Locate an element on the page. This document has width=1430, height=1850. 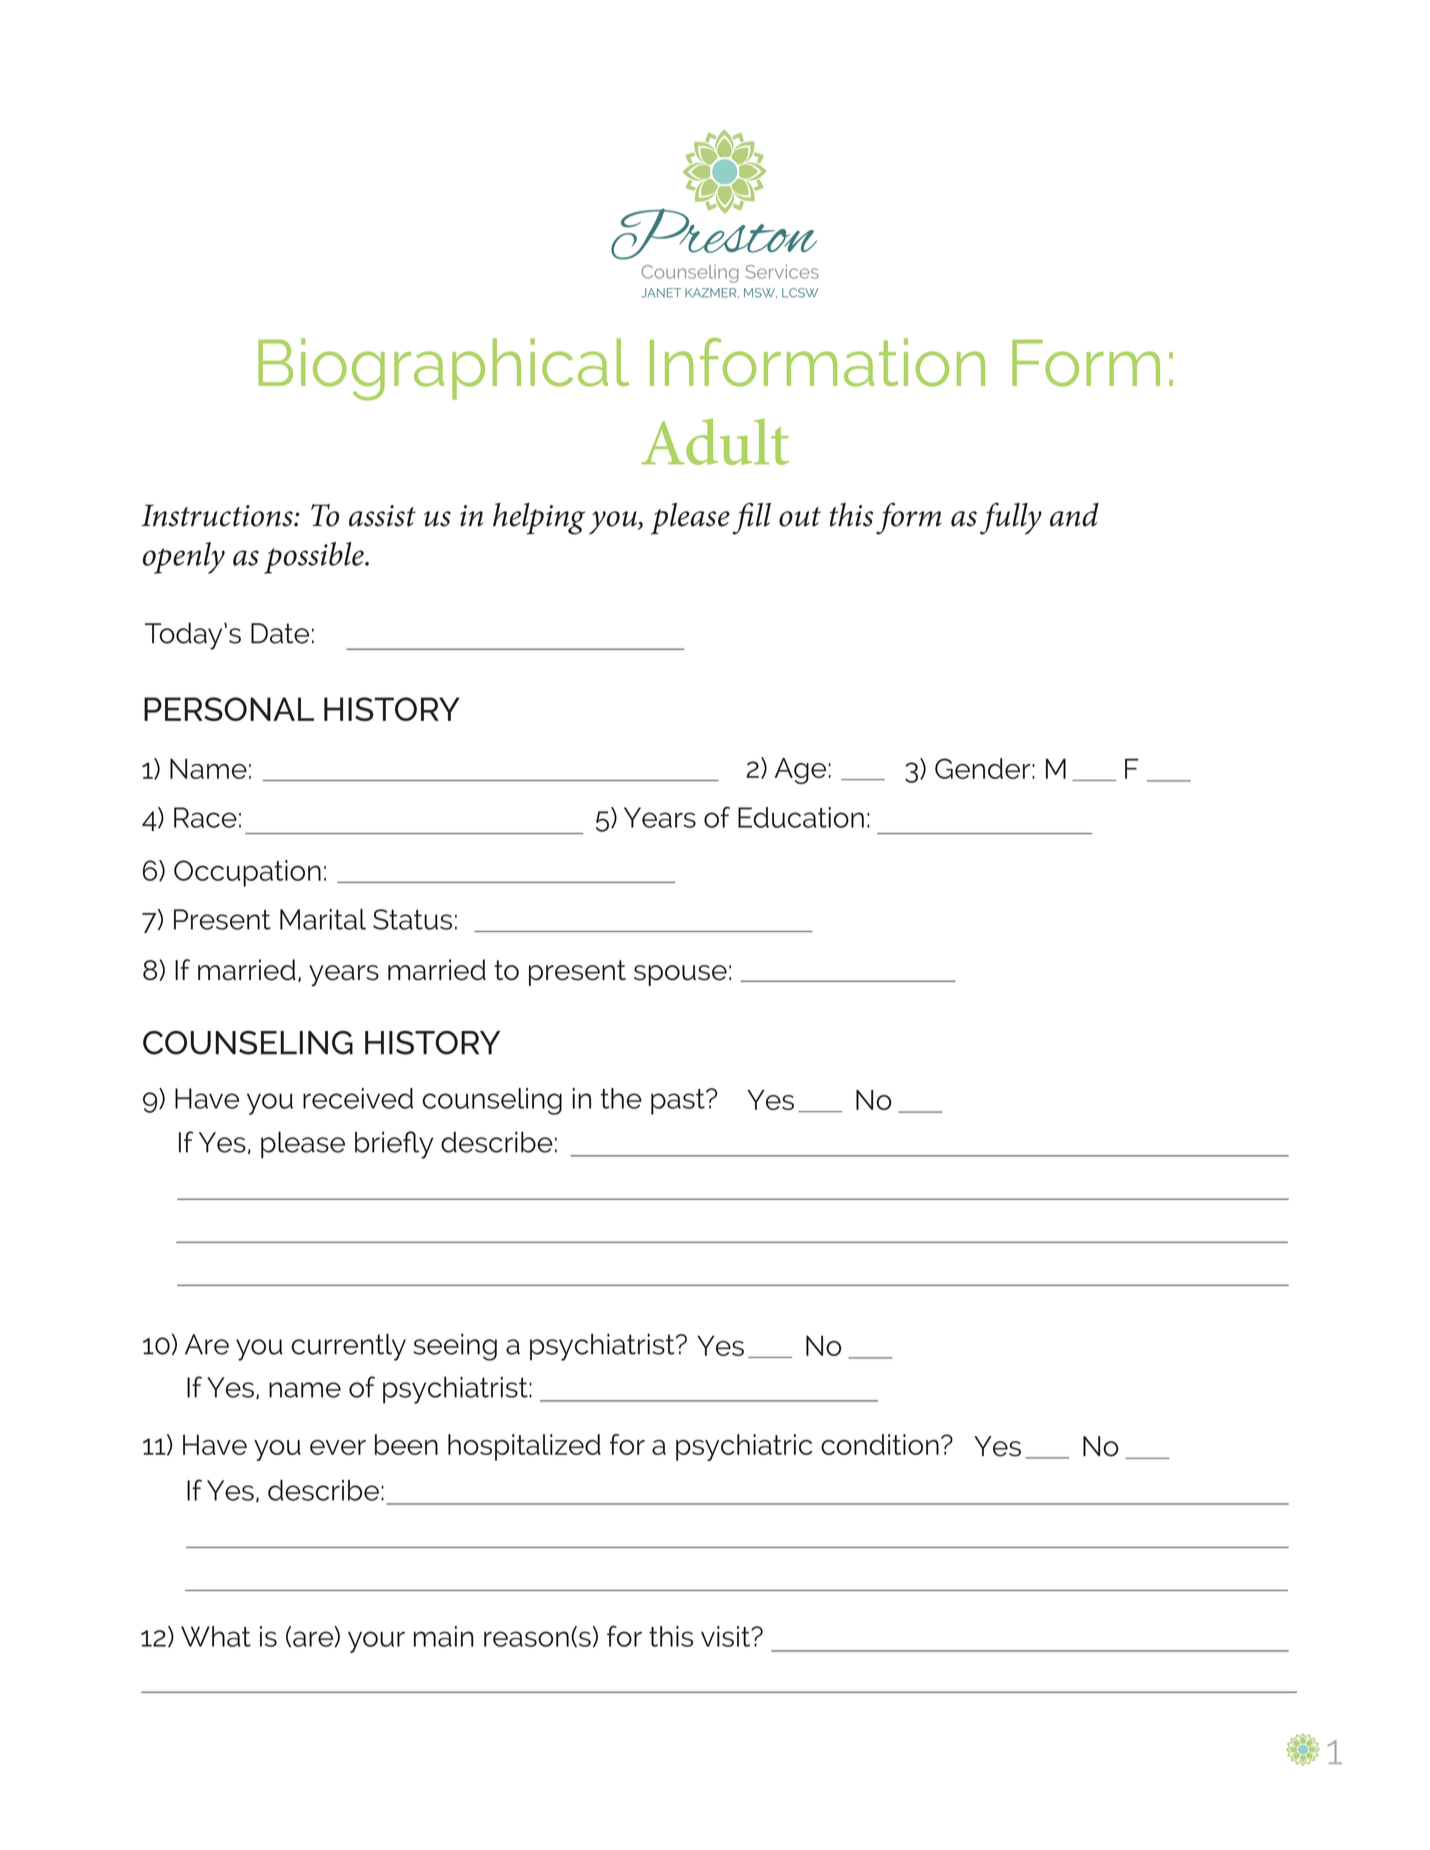
Biographical is located at coordinates (443, 369).
